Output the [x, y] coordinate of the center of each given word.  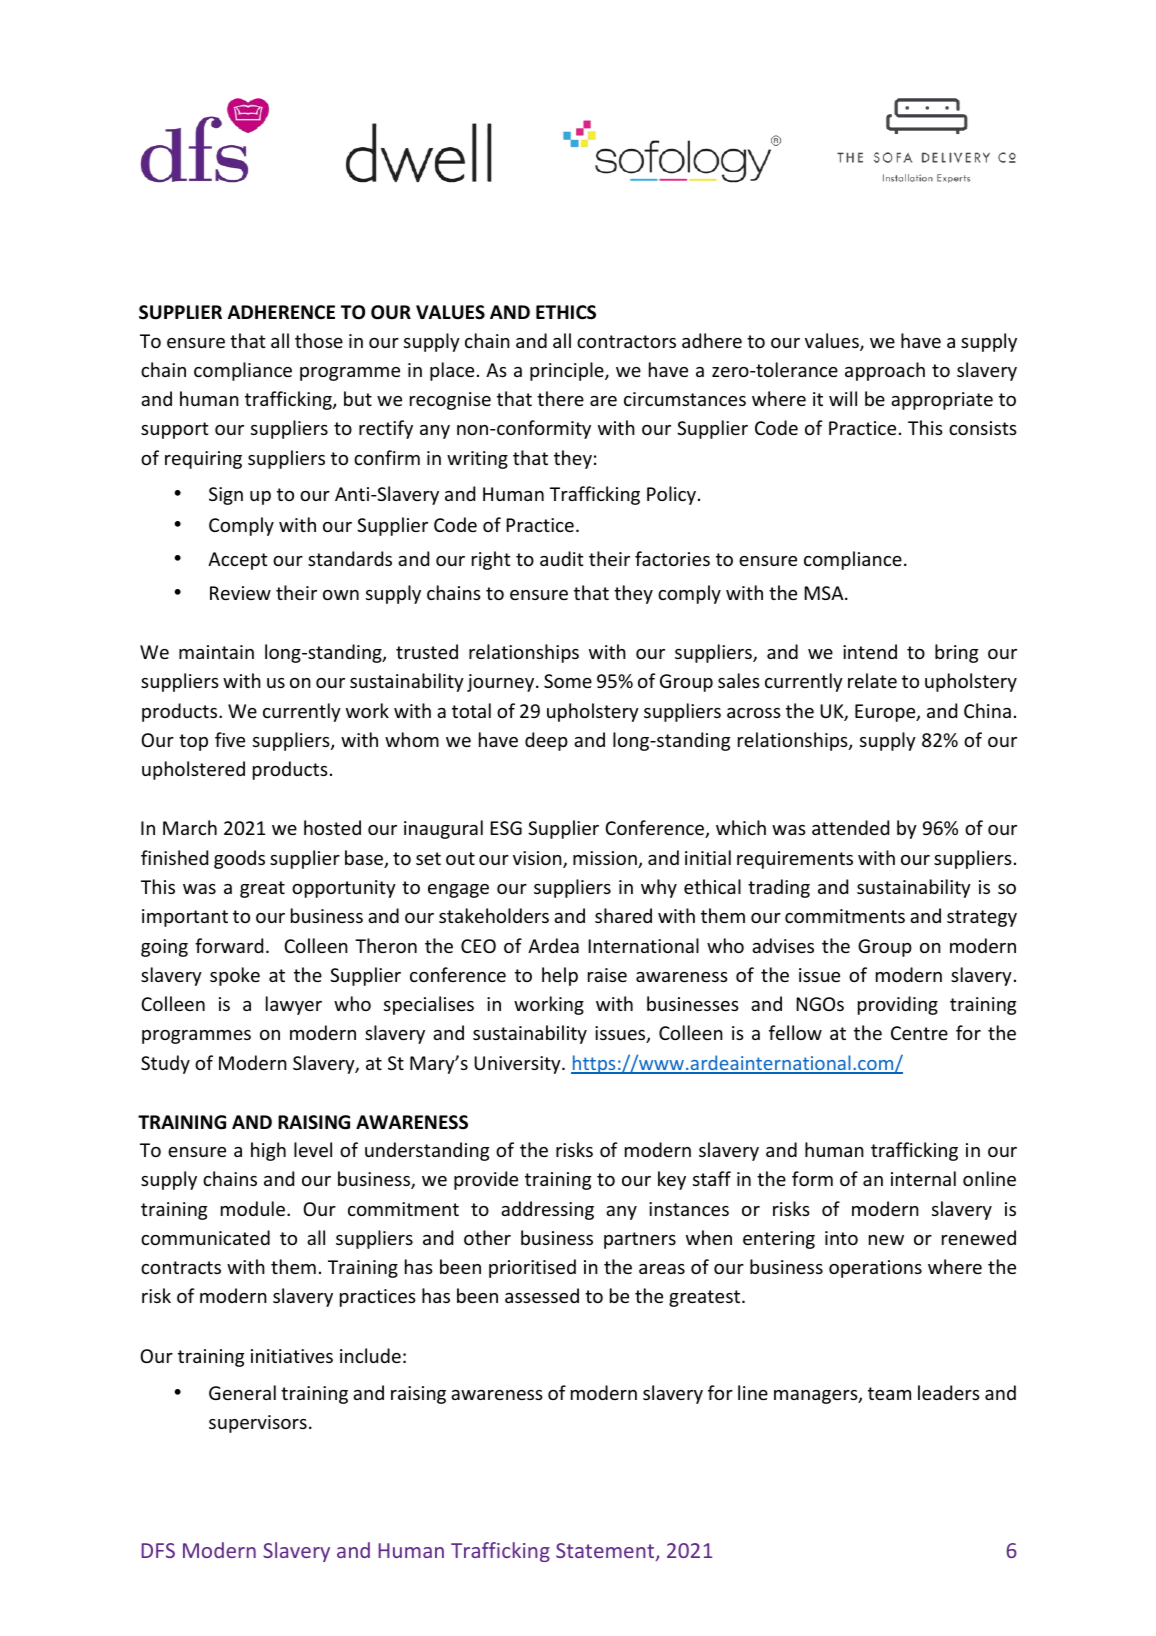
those [319, 340]
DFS [158, 1550]
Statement [606, 1552]
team [889, 1393]
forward [229, 945]
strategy [982, 918]
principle [568, 371]
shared [623, 915]
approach [885, 371]
